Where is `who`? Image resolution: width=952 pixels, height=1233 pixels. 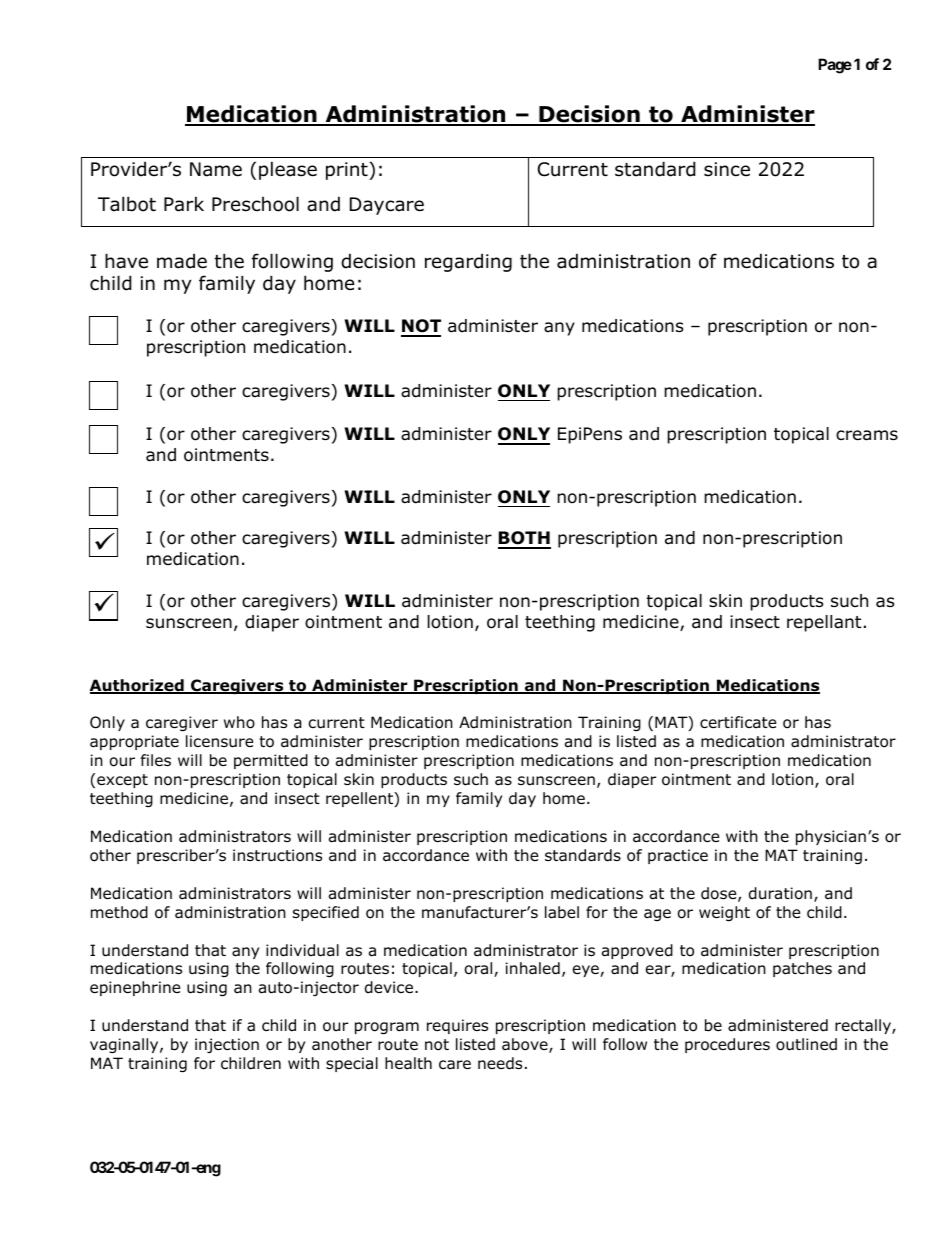
who is located at coordinates (239, 722).
